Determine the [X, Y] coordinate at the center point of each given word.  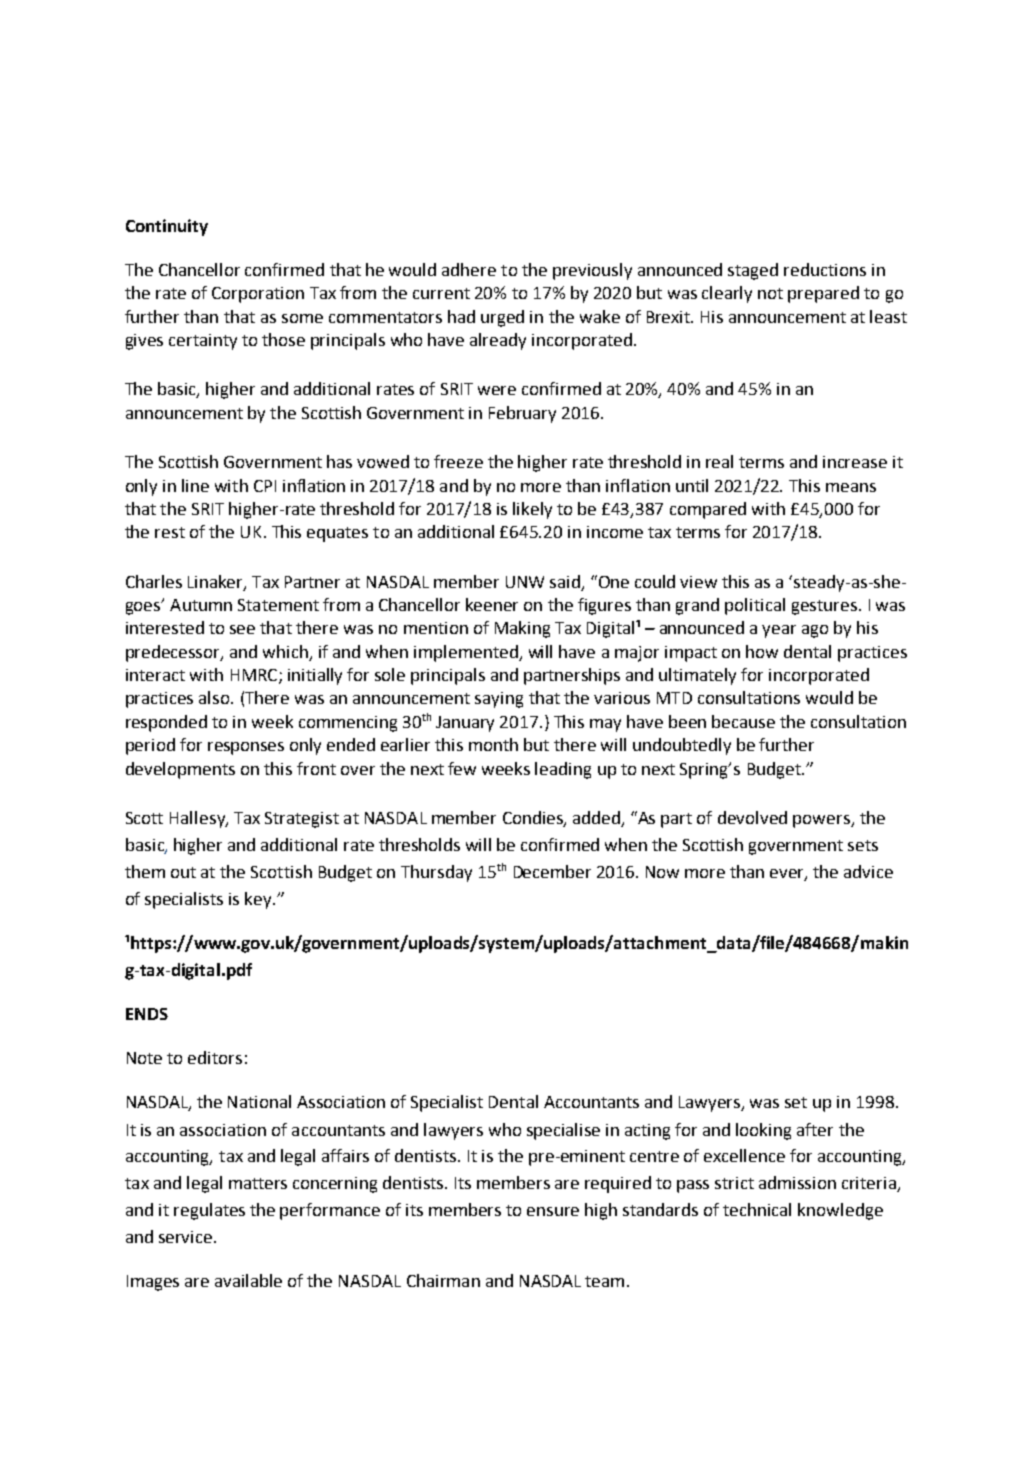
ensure [553, 1211]
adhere [469, 269]
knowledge [840, 1211]
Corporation [258, 295]
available [248, 1280]
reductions [825, 269]
